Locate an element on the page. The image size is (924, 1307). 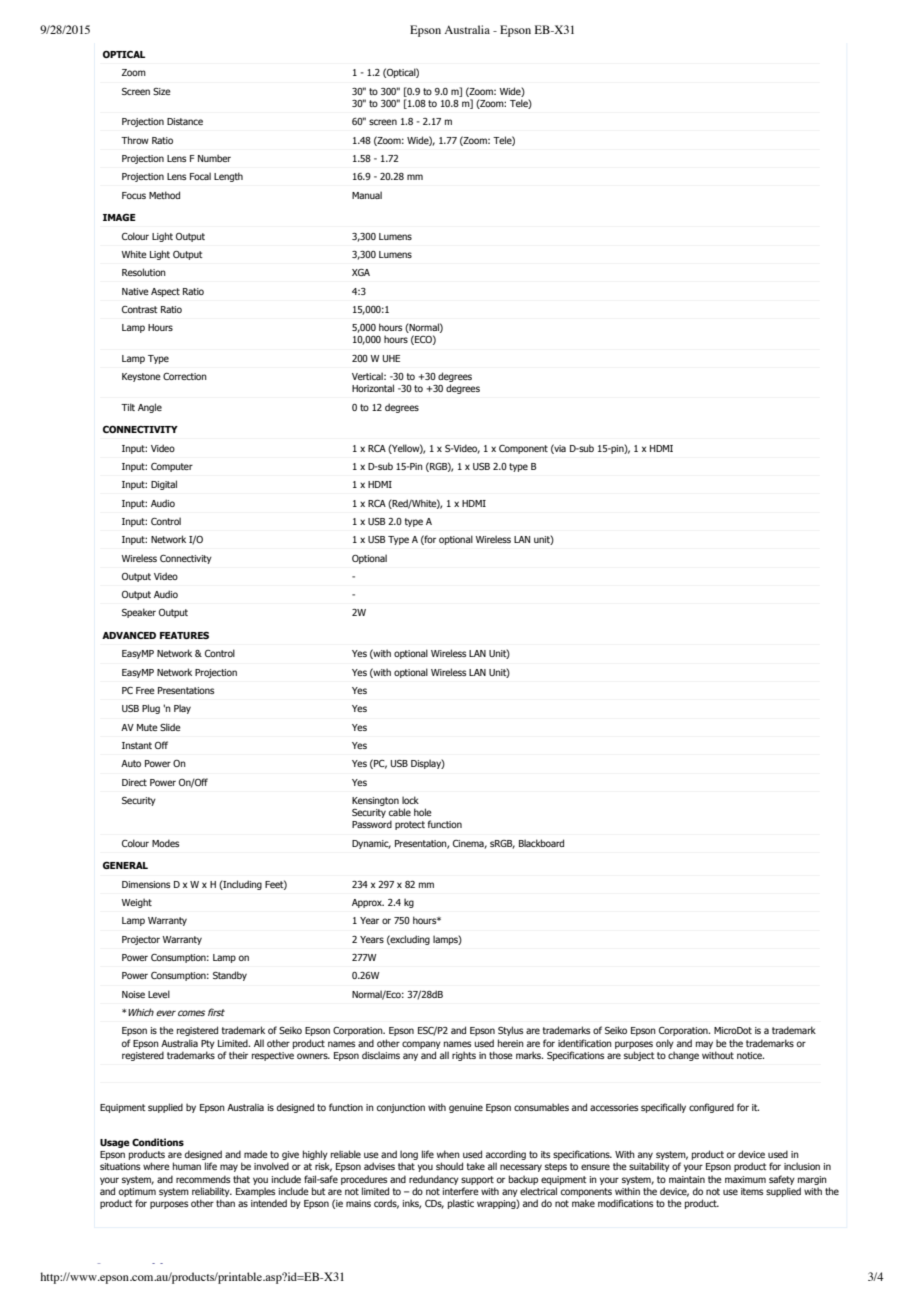
Horizontal is located at coordinates (373, 388).
